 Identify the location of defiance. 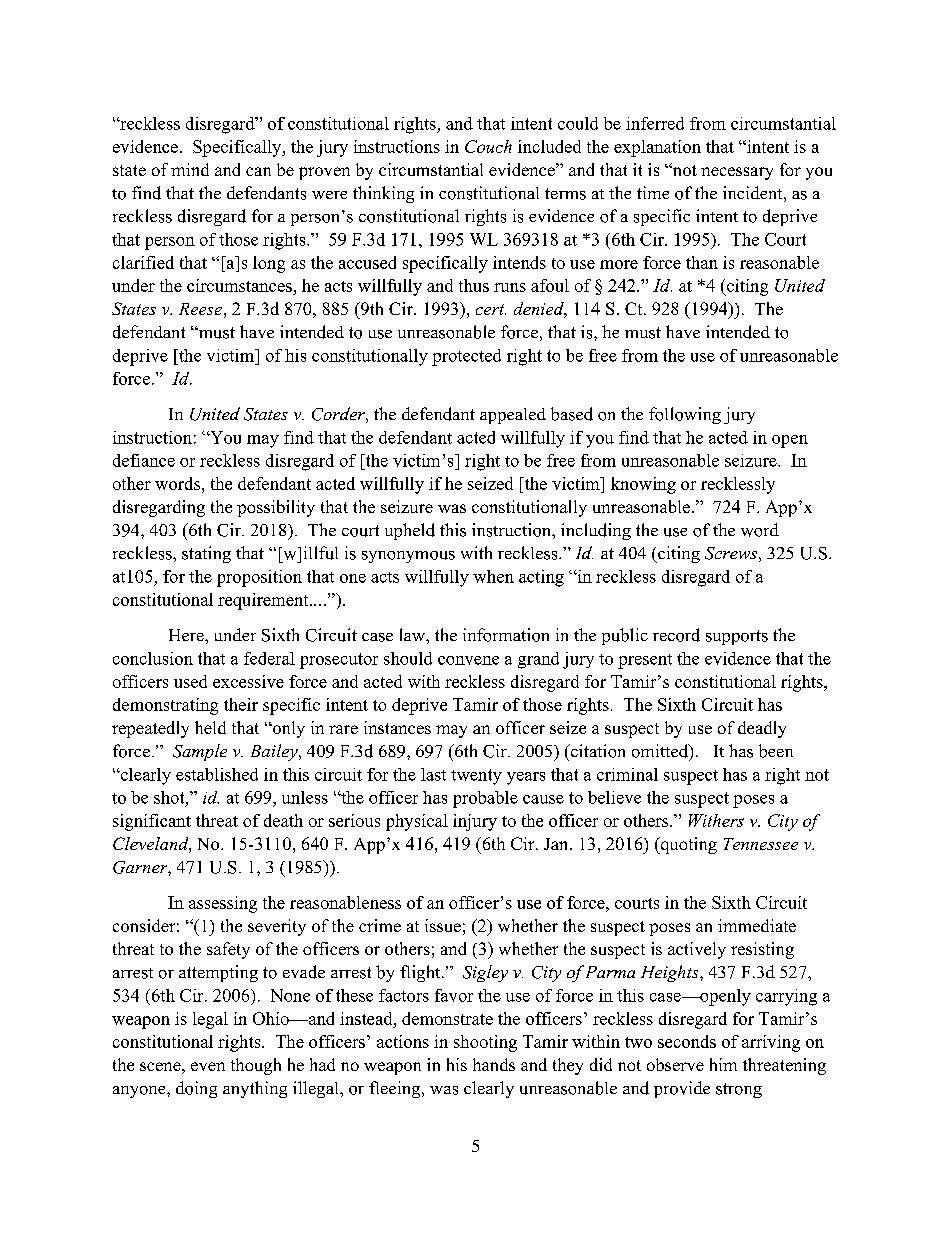
(144, 460).
